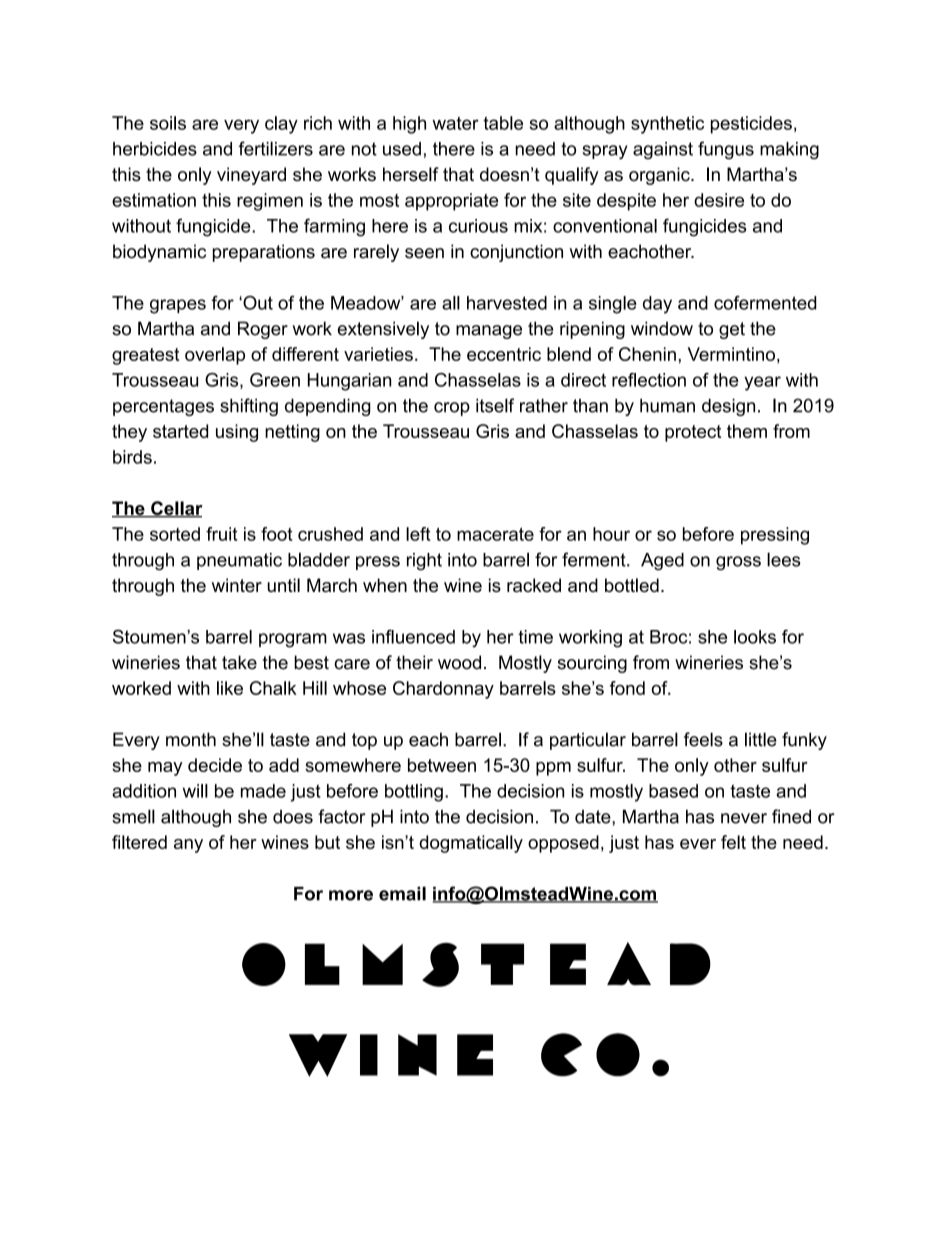 The width and height of the screenshot is (952, 1233). Describe the element at coordinates (738, 563) in the screenshot. I see `gross` at that location.
